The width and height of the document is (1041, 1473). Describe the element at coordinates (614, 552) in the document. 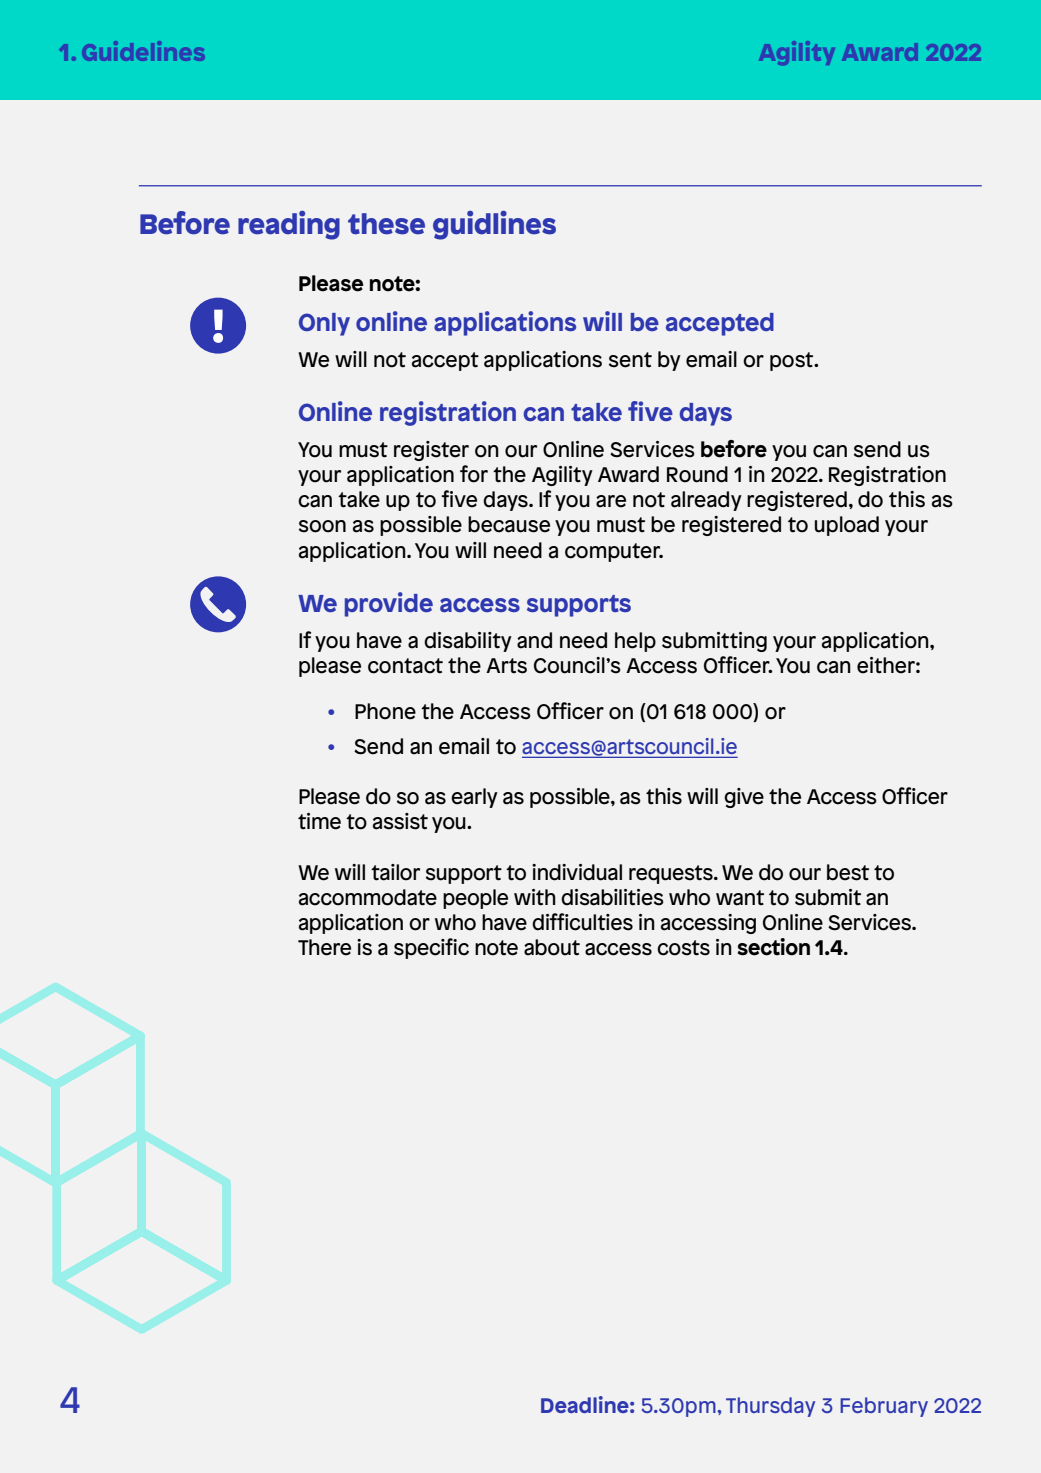

I see `computer` at that location.
